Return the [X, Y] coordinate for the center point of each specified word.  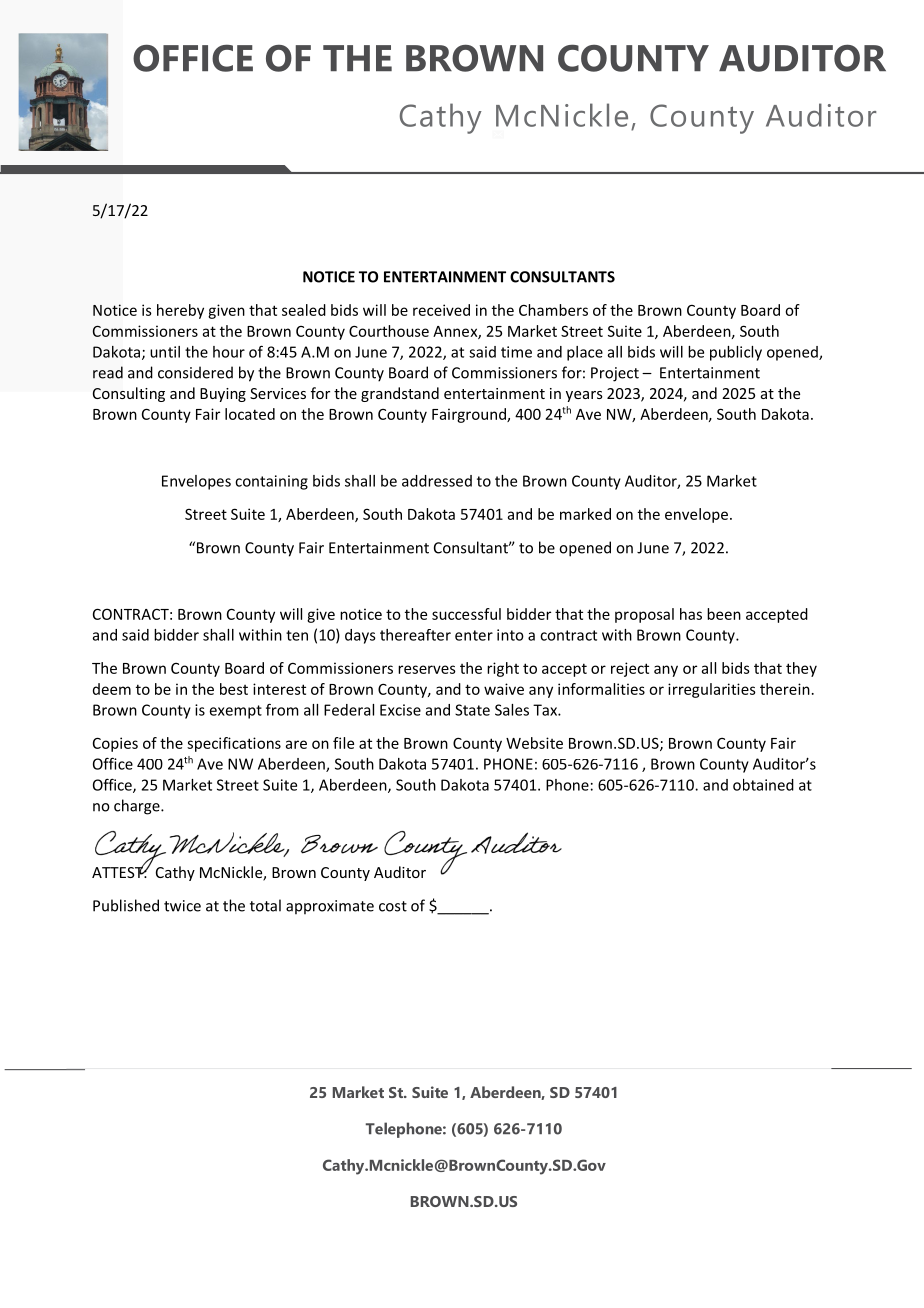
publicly [736, 353]
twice [182, 906]
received [441, 310]
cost [393, 906]
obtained [763, 785]
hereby [180, 311]
